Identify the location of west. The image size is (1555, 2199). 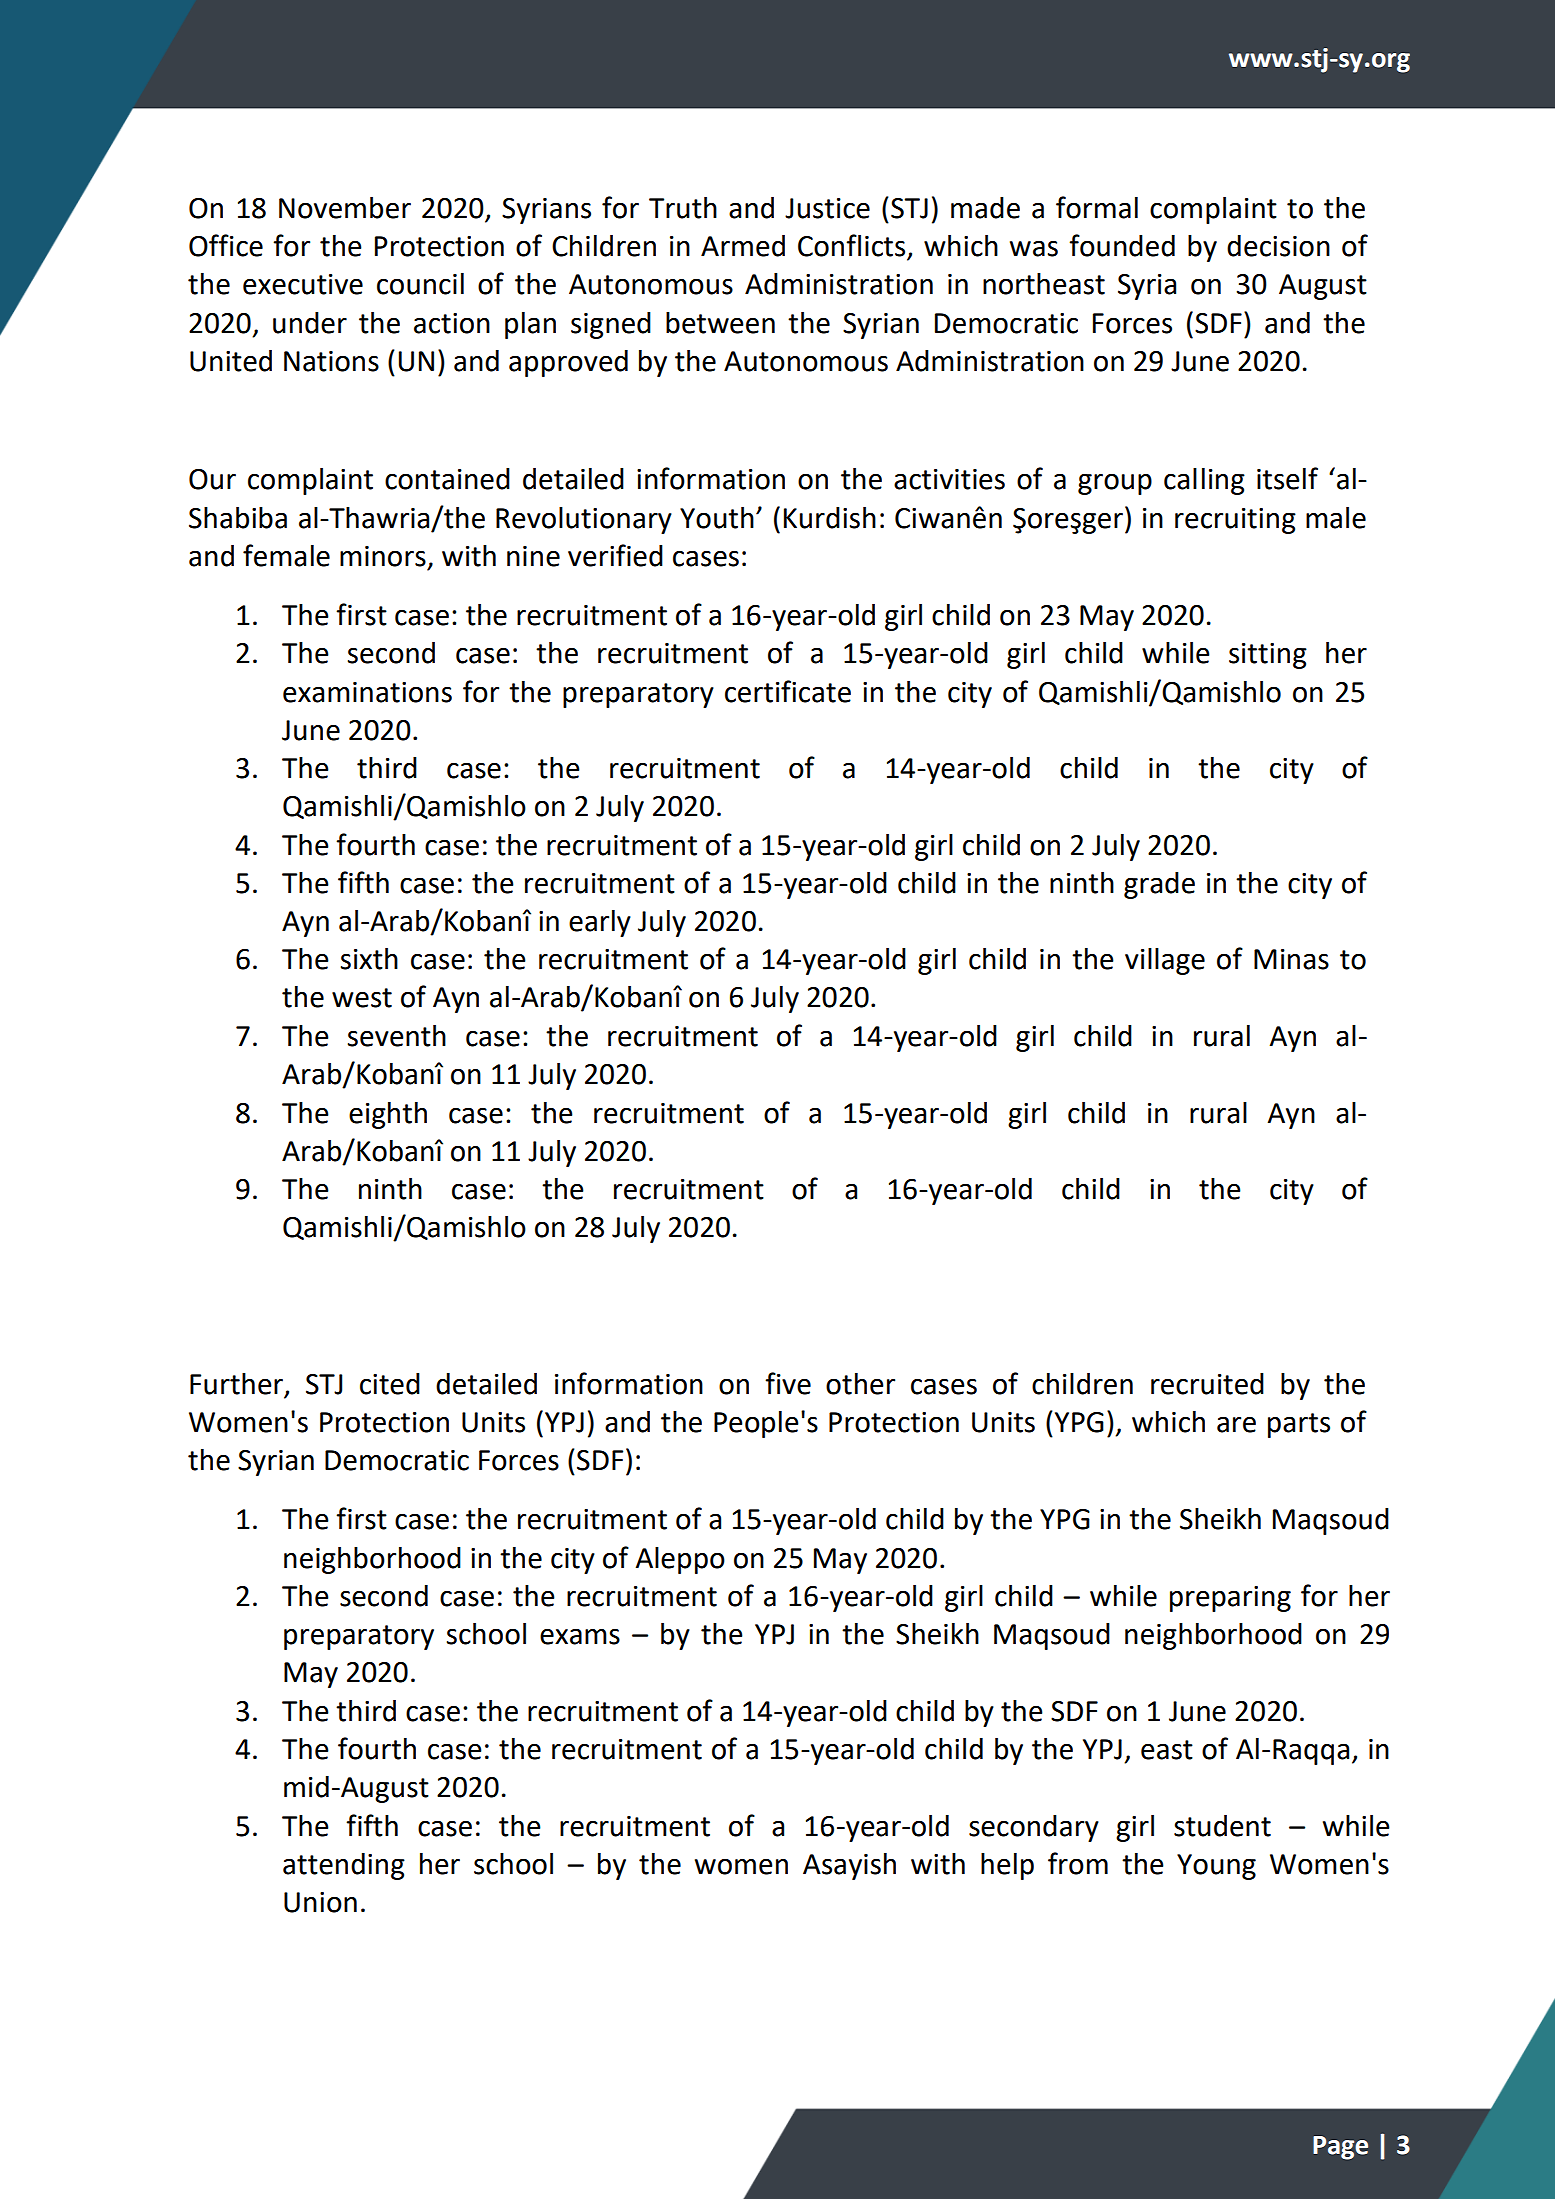
(362, 998).
